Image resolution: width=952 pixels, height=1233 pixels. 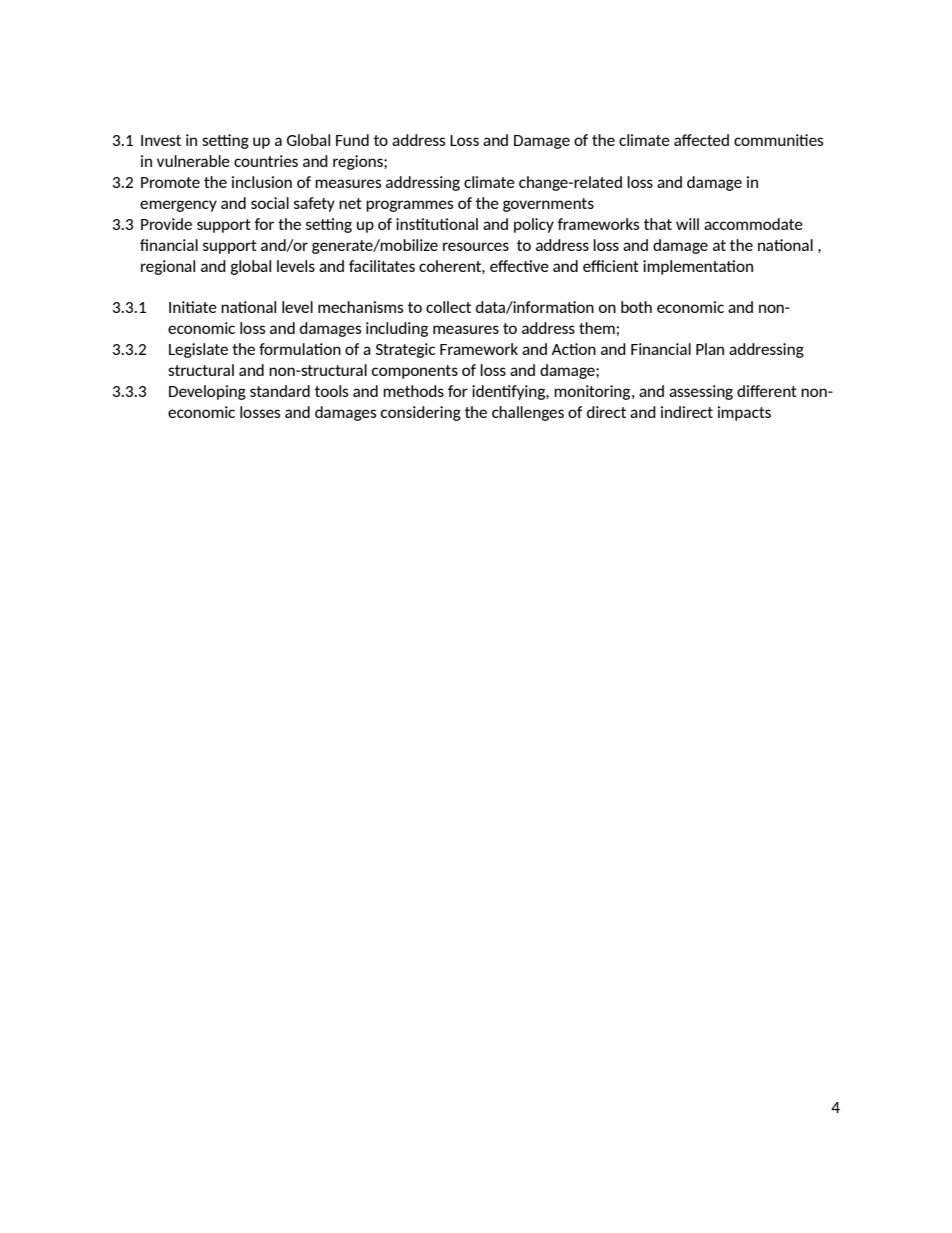 What do you see at coordinates (266, 161) in the screenshot?
I see `countries` at bounding box center [266, 161].
